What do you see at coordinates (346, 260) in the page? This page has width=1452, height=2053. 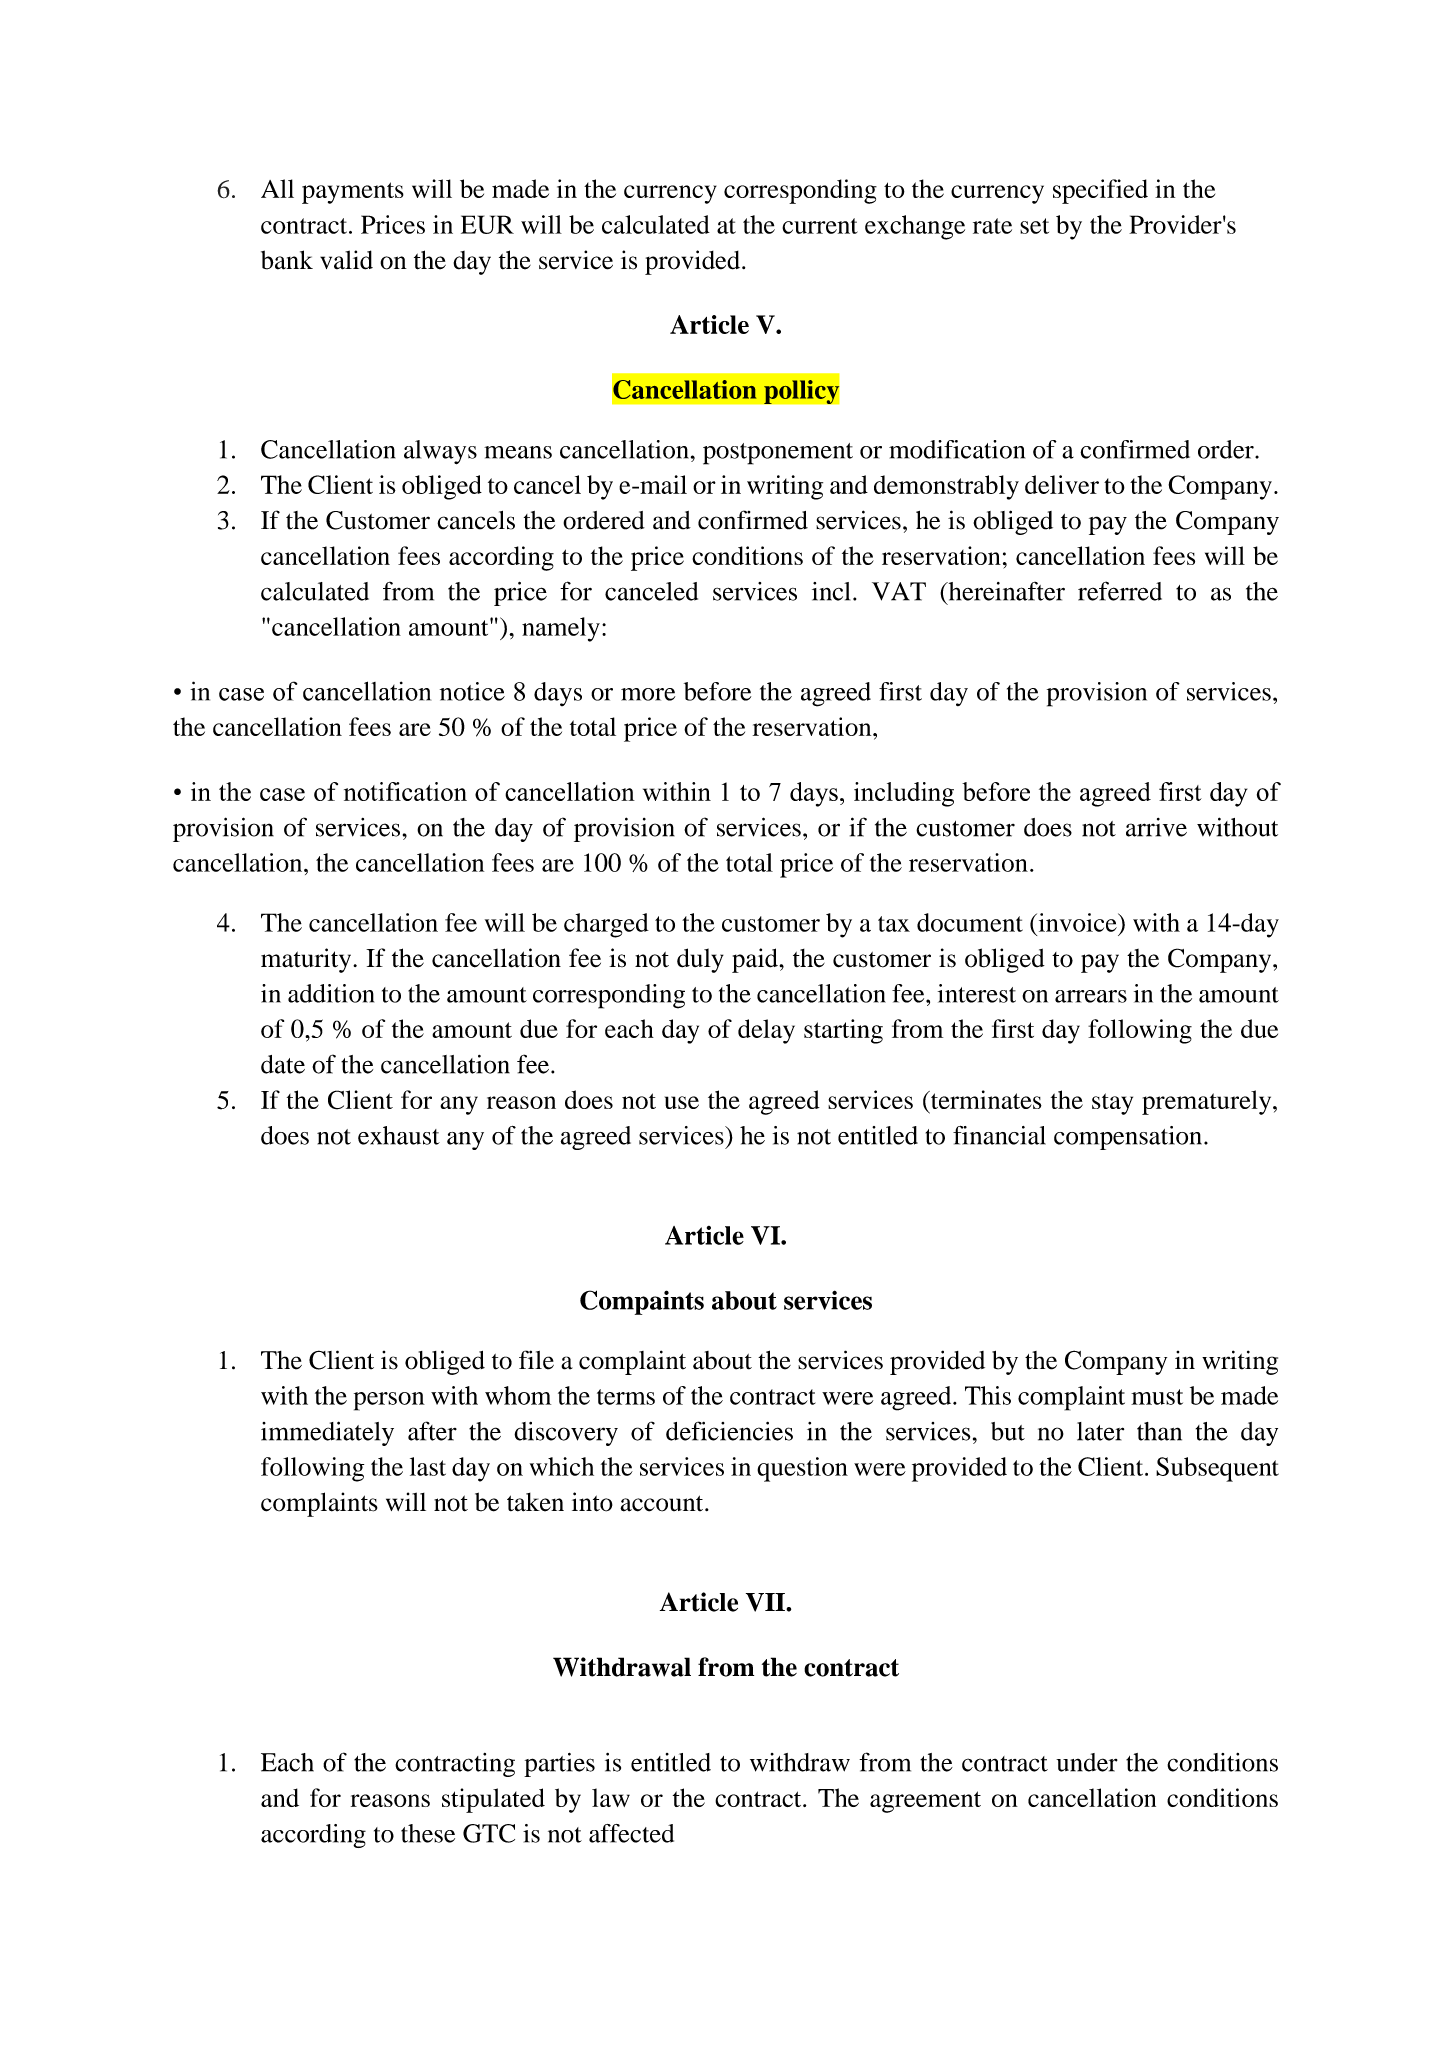 I see `valid` at bounding box center [346, 260].
